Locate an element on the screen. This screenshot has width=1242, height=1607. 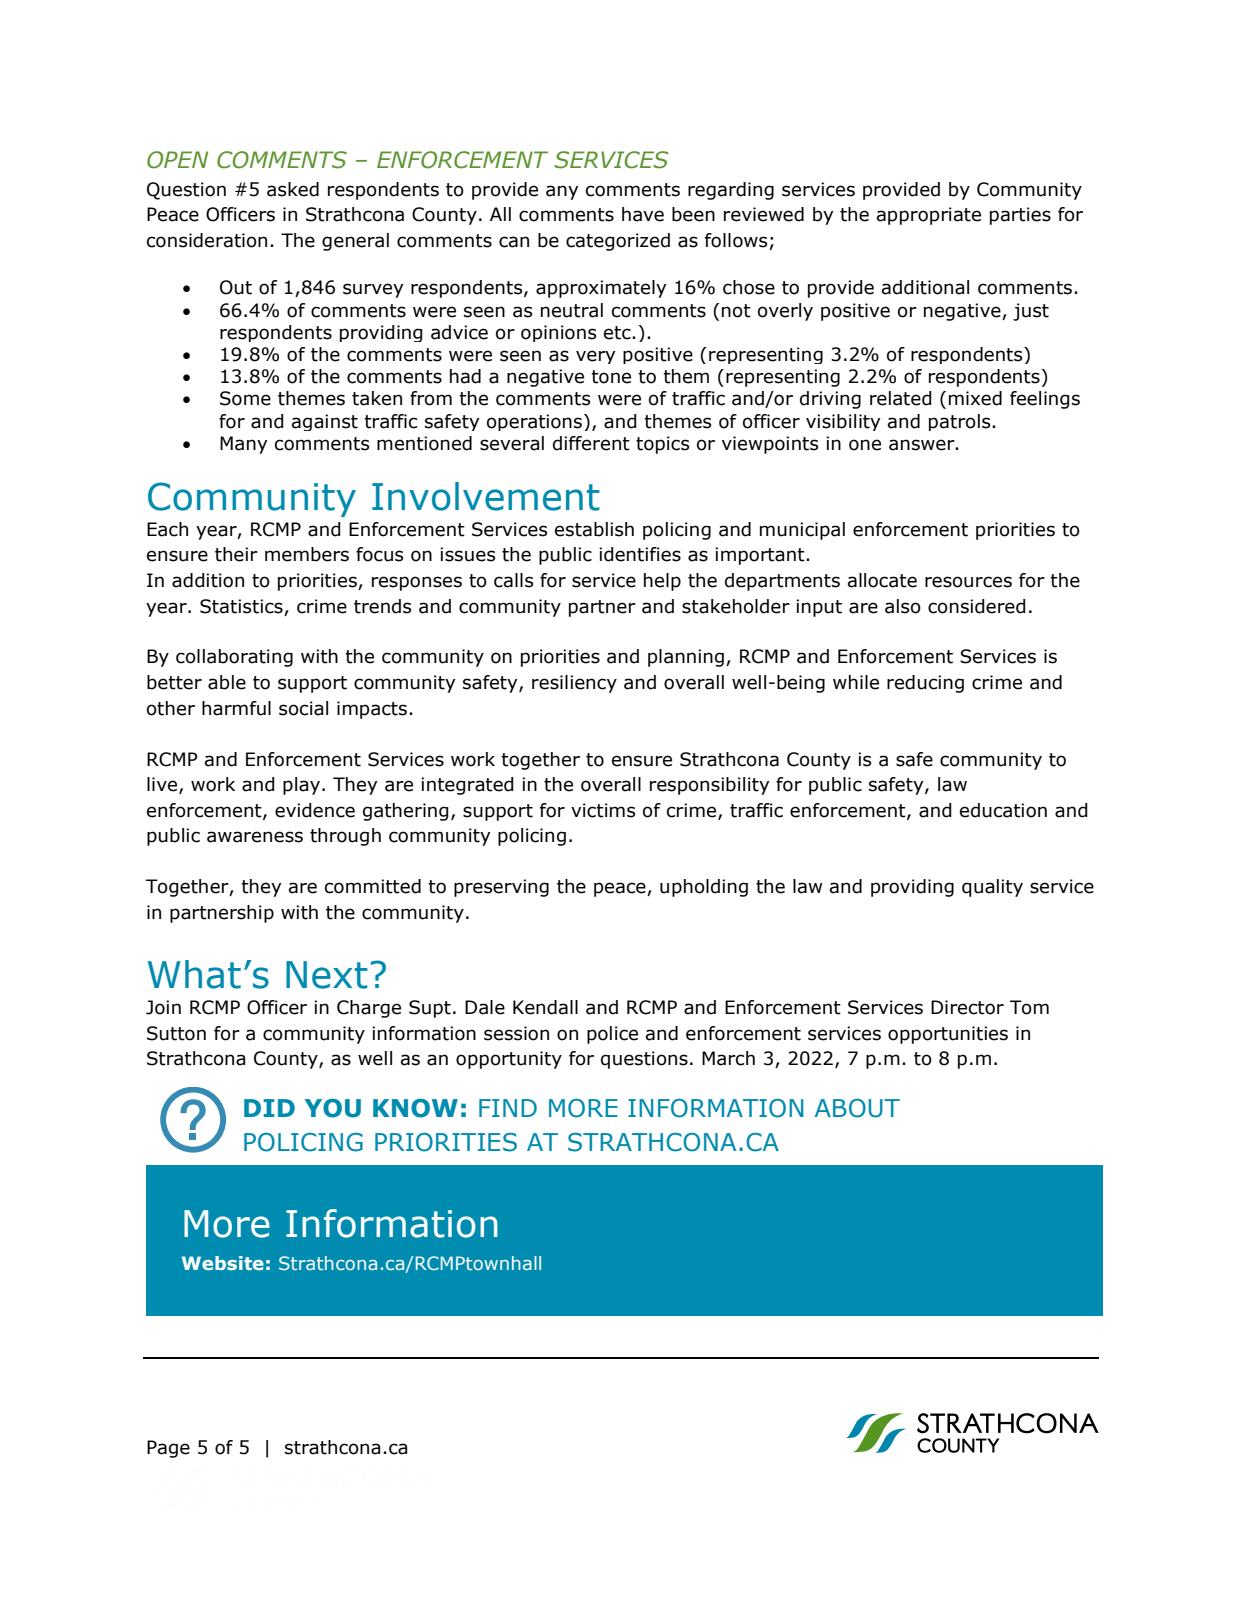
Next is located at coordinates (327, 975).
